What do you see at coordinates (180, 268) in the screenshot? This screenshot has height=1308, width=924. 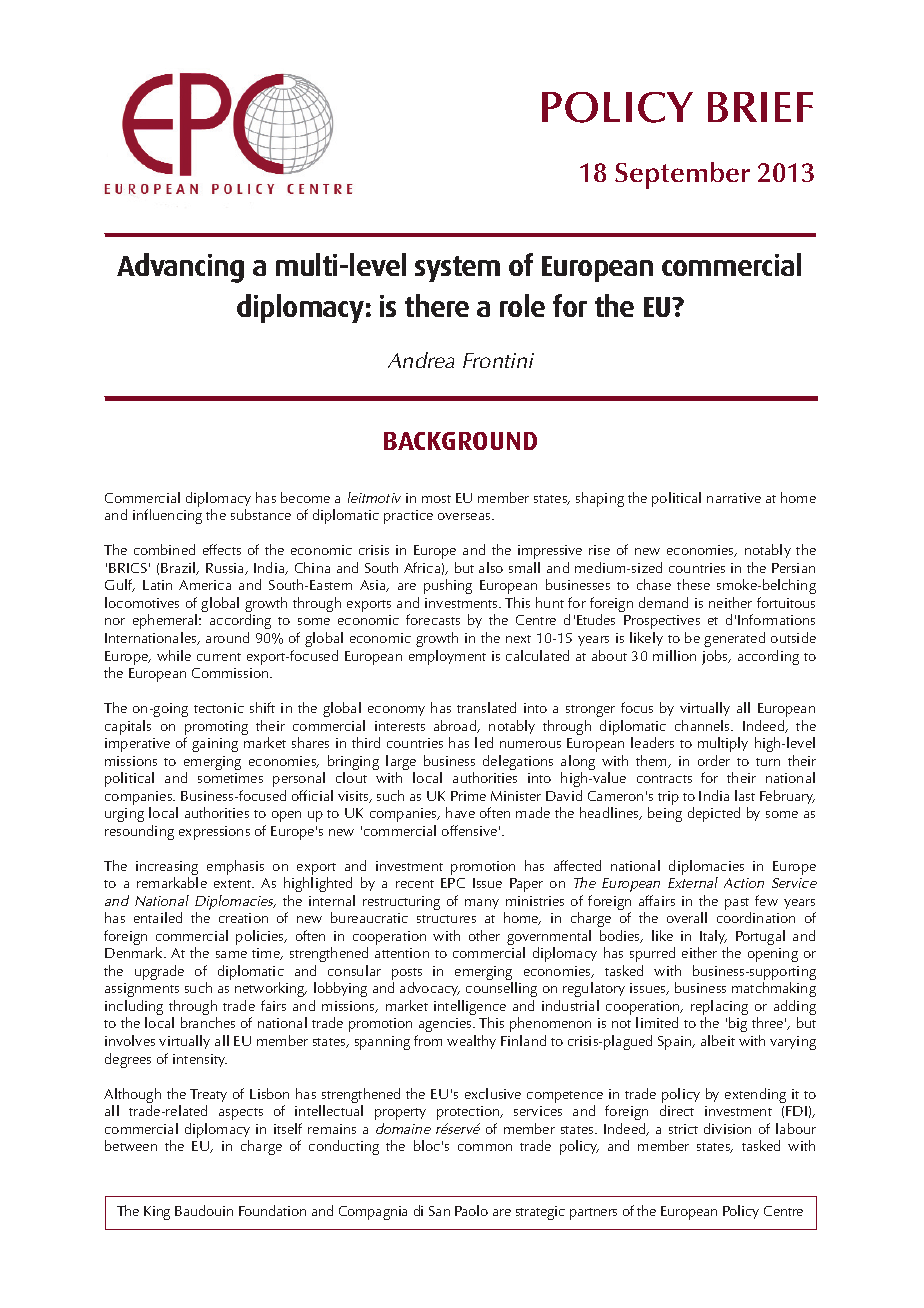 I see `Advancing` at bounding box center [180, 268].
